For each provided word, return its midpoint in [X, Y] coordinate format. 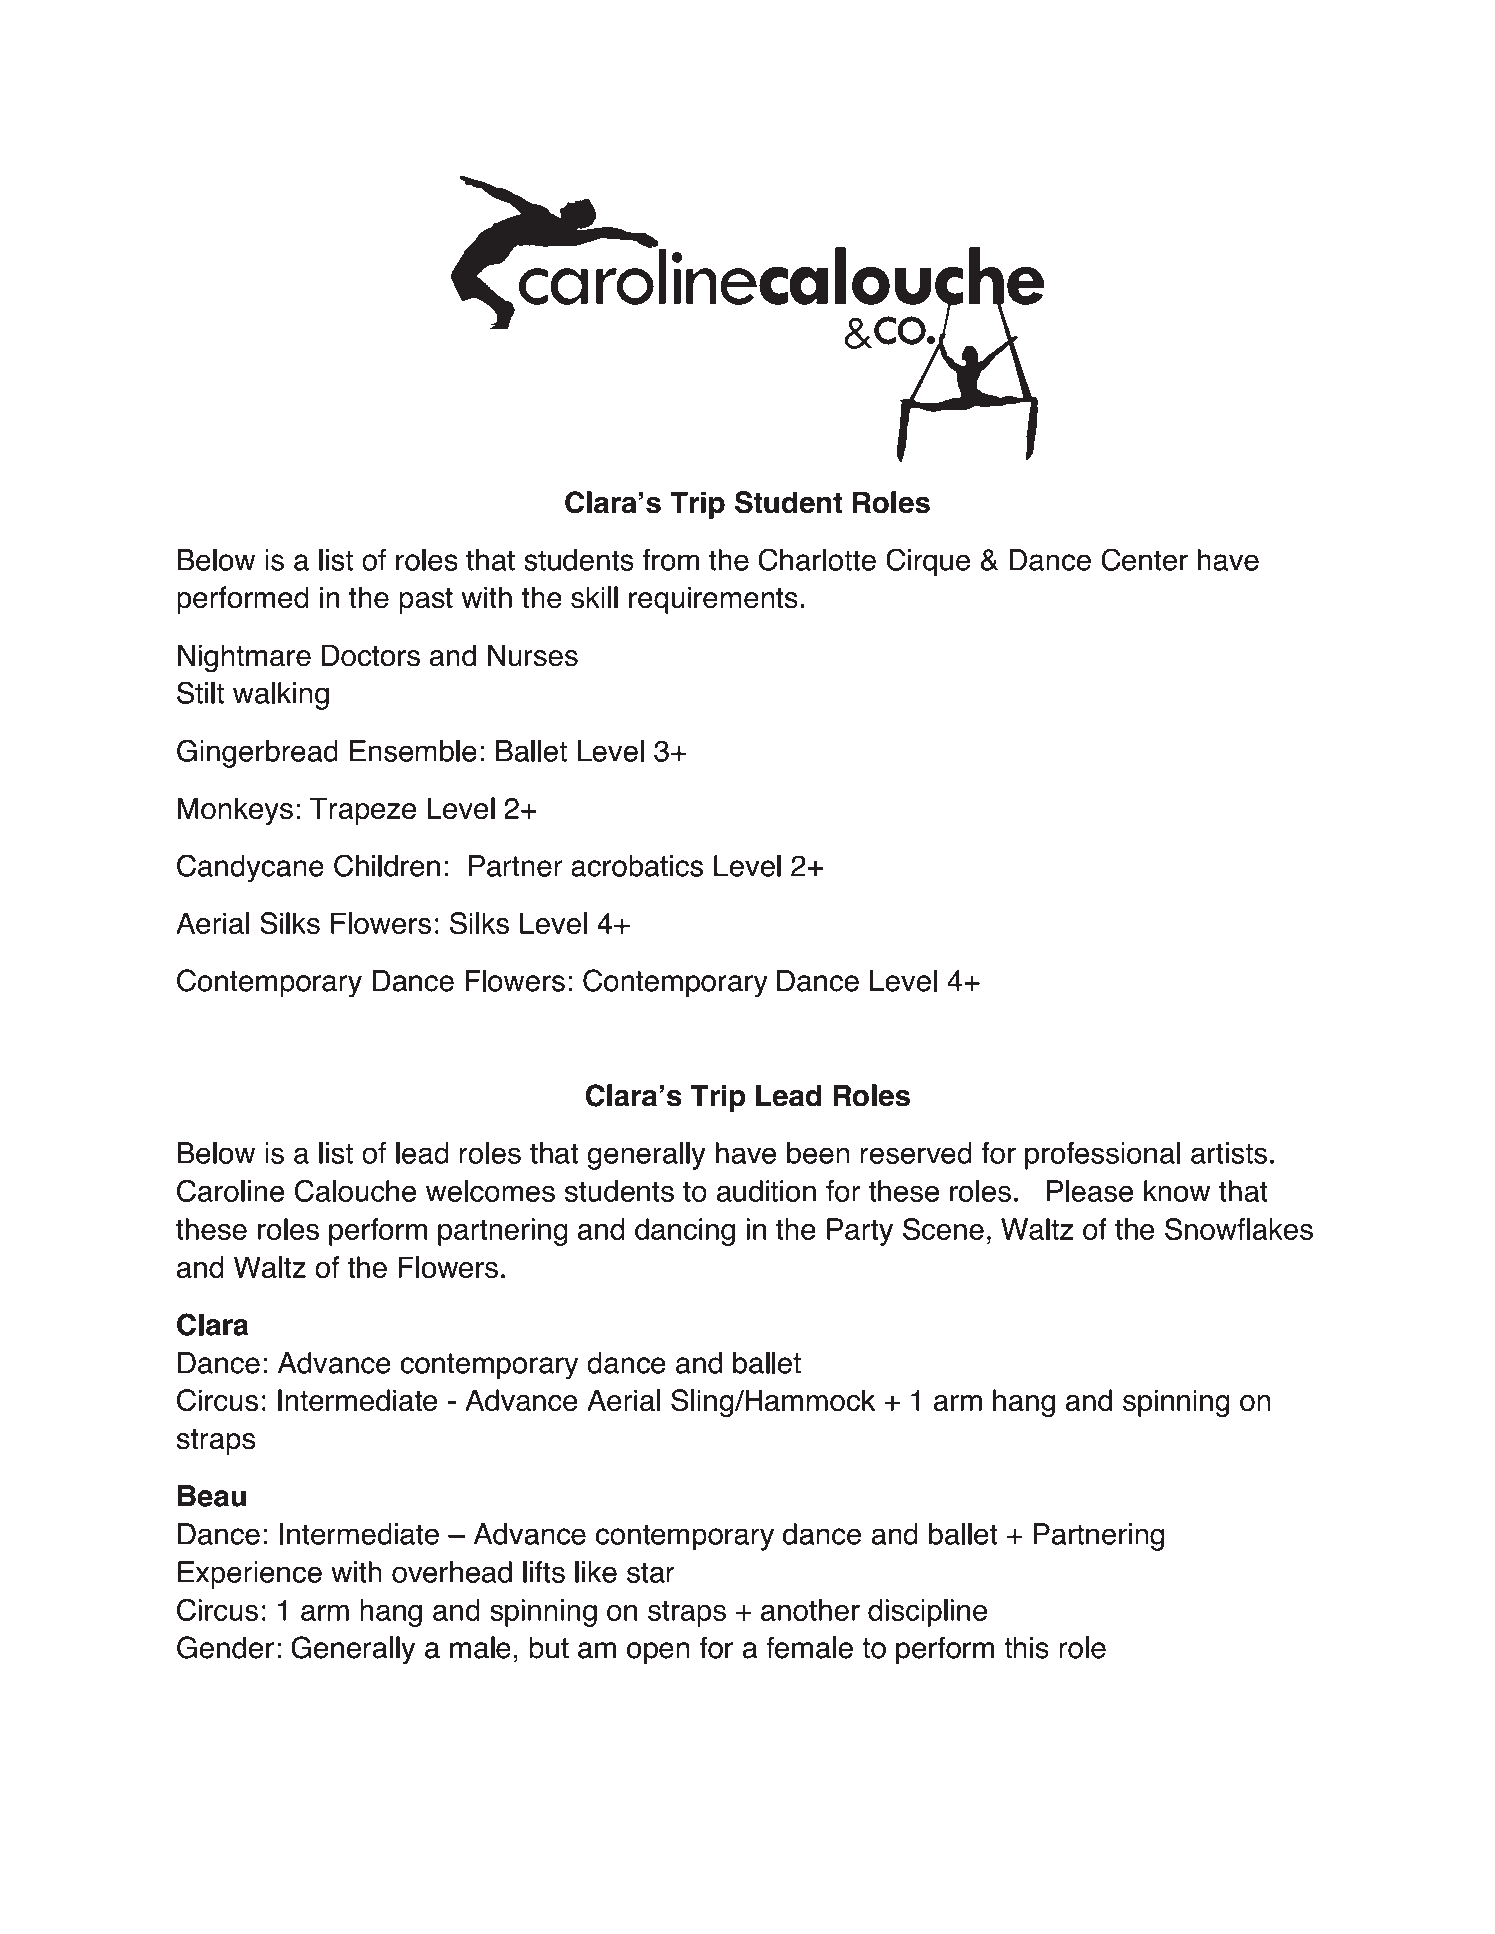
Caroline [230, 1191]
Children [387, 865]
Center [1144, 559]
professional [1102, 1156]
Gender [225, 1647]
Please [1090, 1191]
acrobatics [637, 866]
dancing [685, 1232]
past [426, 601]
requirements [713, 600]
